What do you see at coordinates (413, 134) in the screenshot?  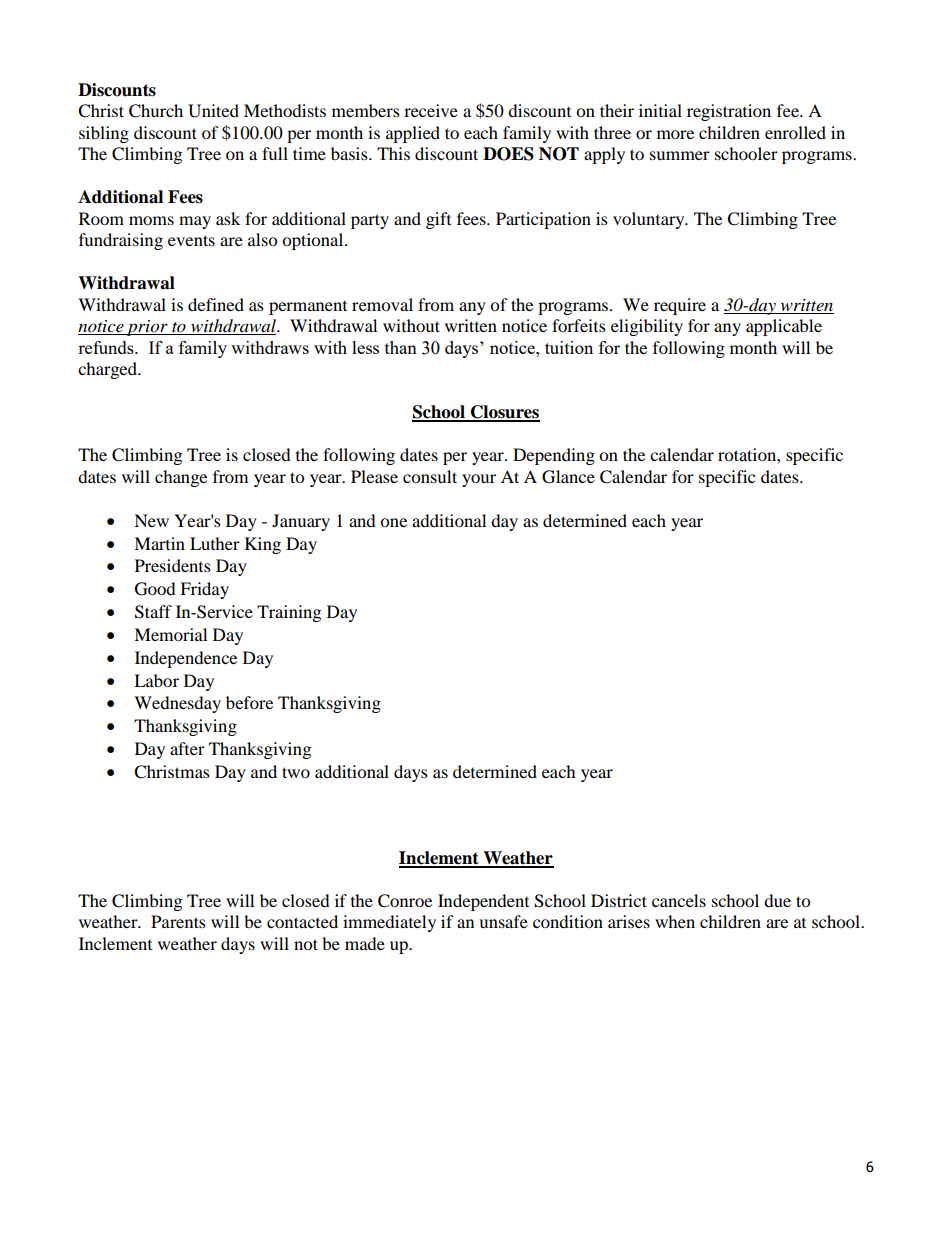 I see `applied` at bounding box center [413, 134].
